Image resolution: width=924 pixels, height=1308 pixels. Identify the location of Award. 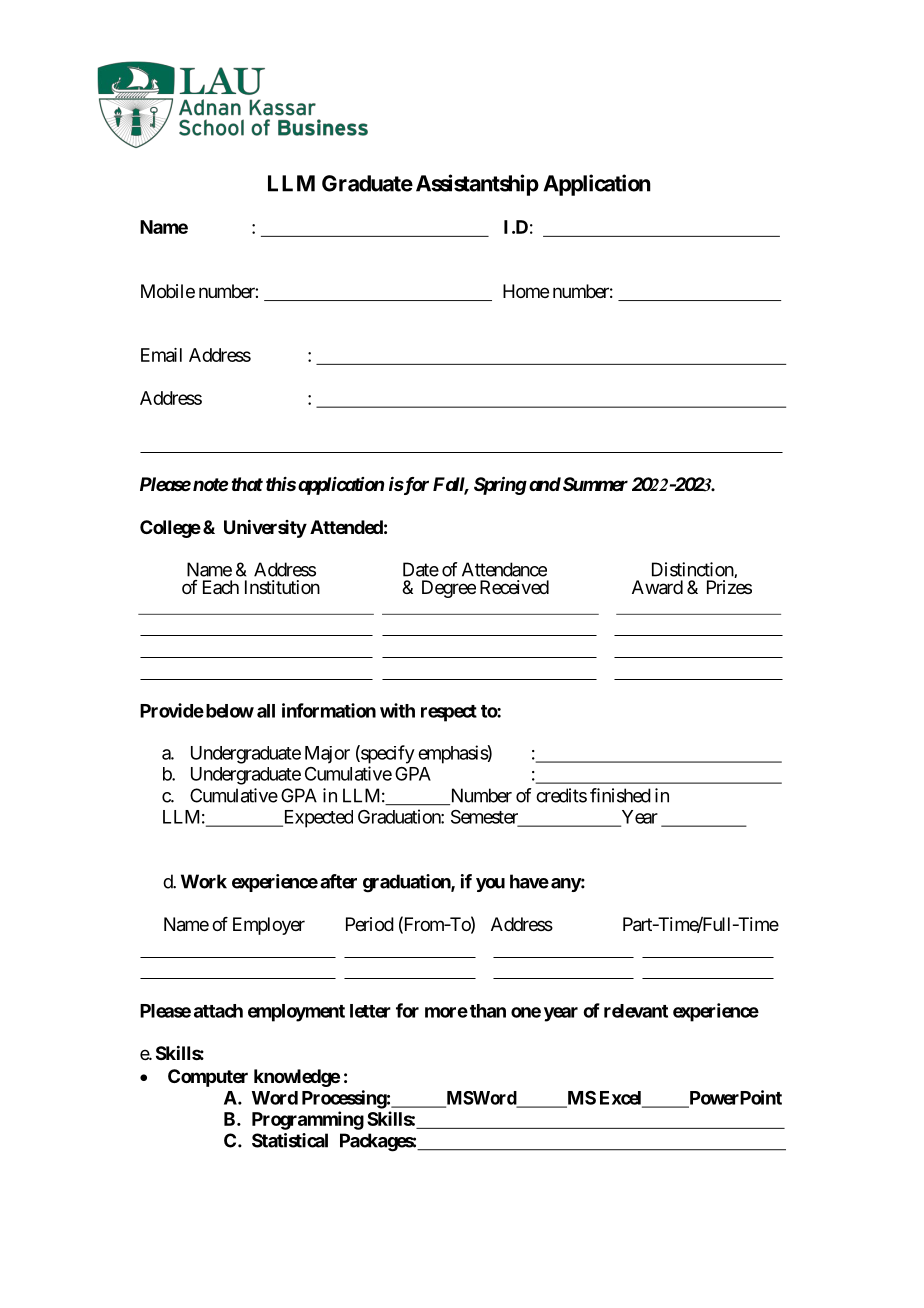
(657, 587).
